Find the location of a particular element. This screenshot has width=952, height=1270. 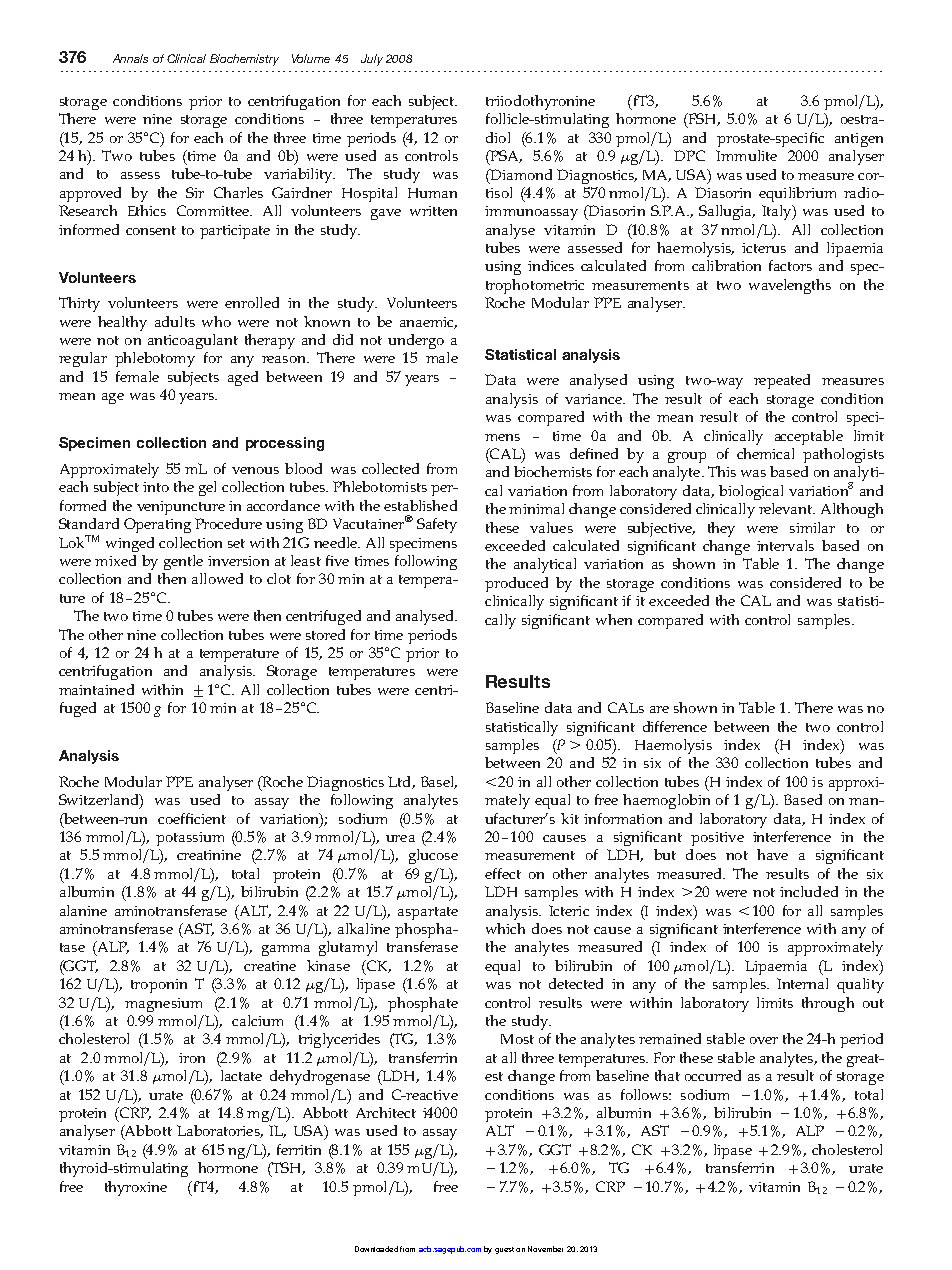

July is located at coordinates (372, 60).
